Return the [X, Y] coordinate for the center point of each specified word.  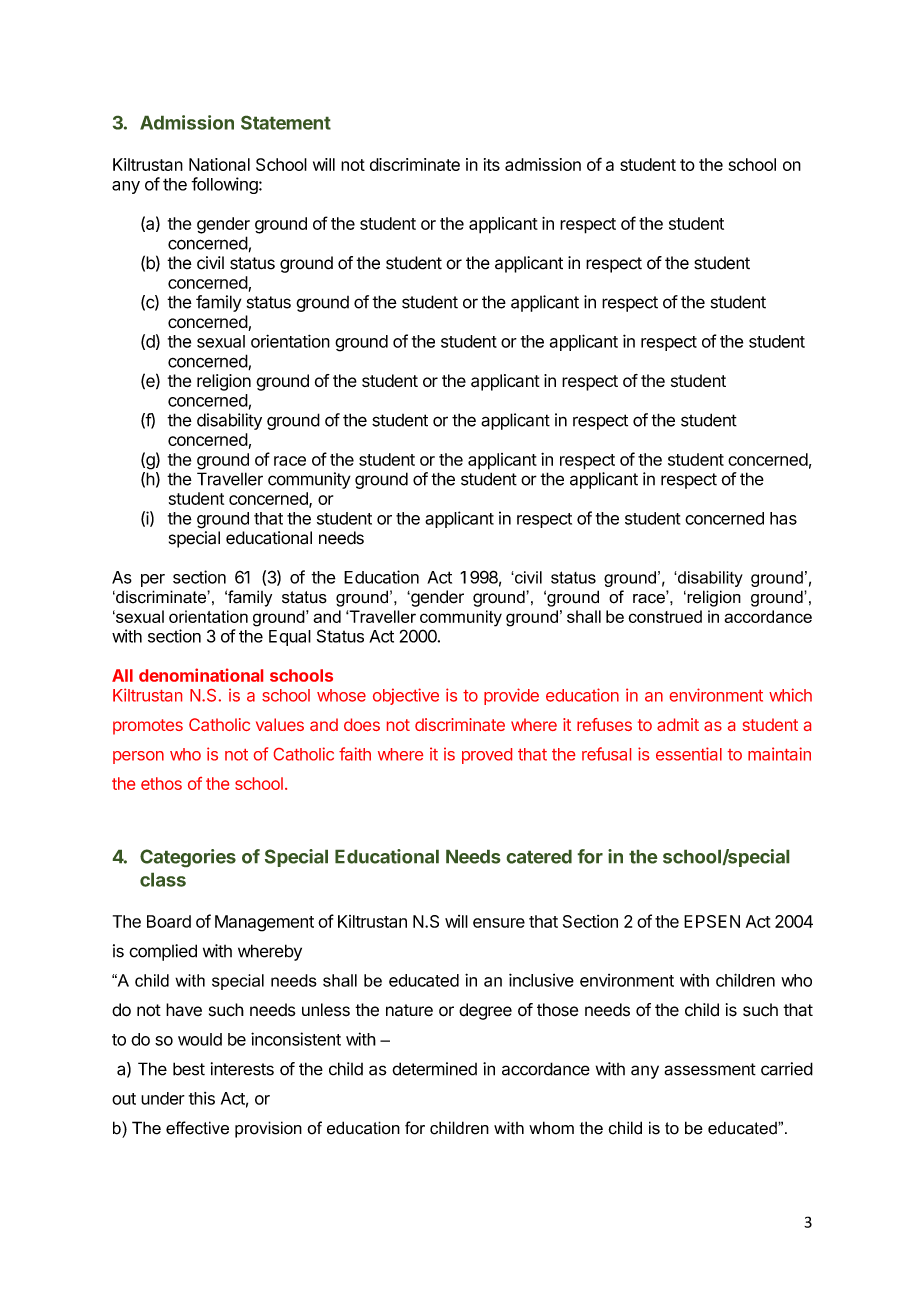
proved [487, 756]
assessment [710, 1069]
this [202, 1098]
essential [689, 754]
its [492, 164]
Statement [286, 122]
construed [665, 616]
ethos [161, 783]
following [224, 185]
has [783, 518]
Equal [290, 638]
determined [434, 1069]
